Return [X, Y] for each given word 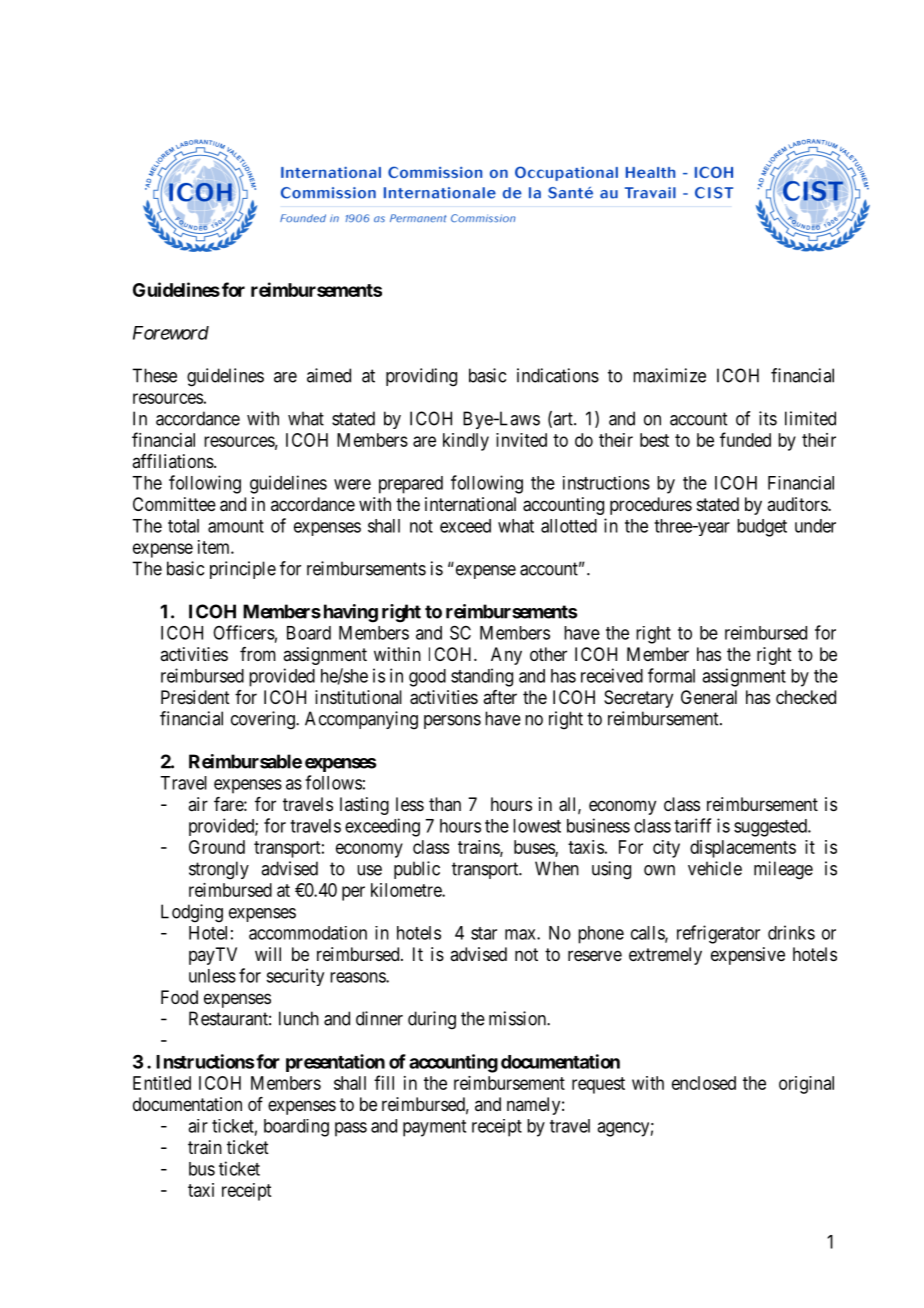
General [709, 697]
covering [264, 720]
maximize [669, 375]
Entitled [162, 1083]
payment [434, 1128]
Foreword [171, 333]
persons [452, 722]
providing [421, 377]
